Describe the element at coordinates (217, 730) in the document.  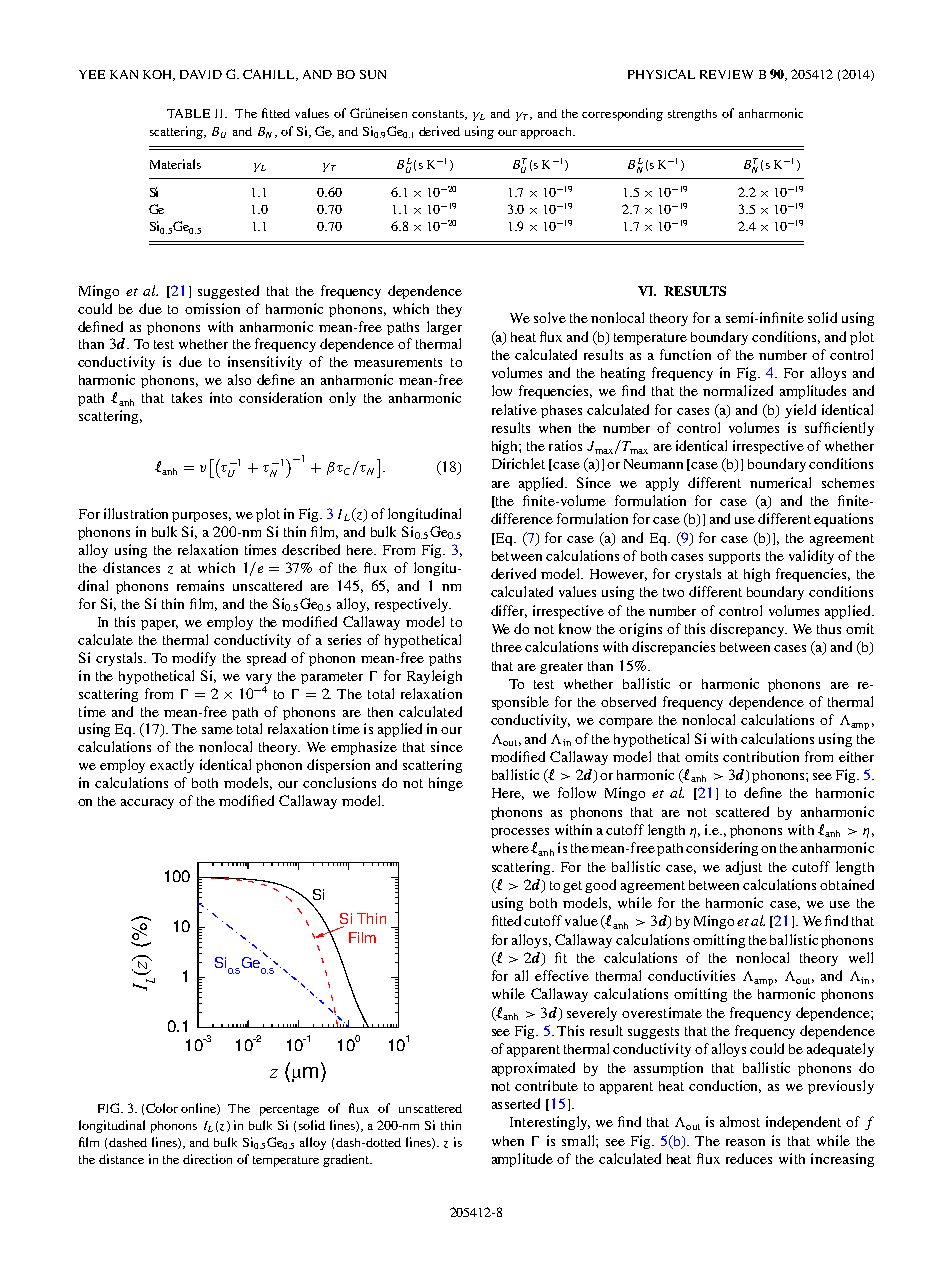
I see `same` at that location.
